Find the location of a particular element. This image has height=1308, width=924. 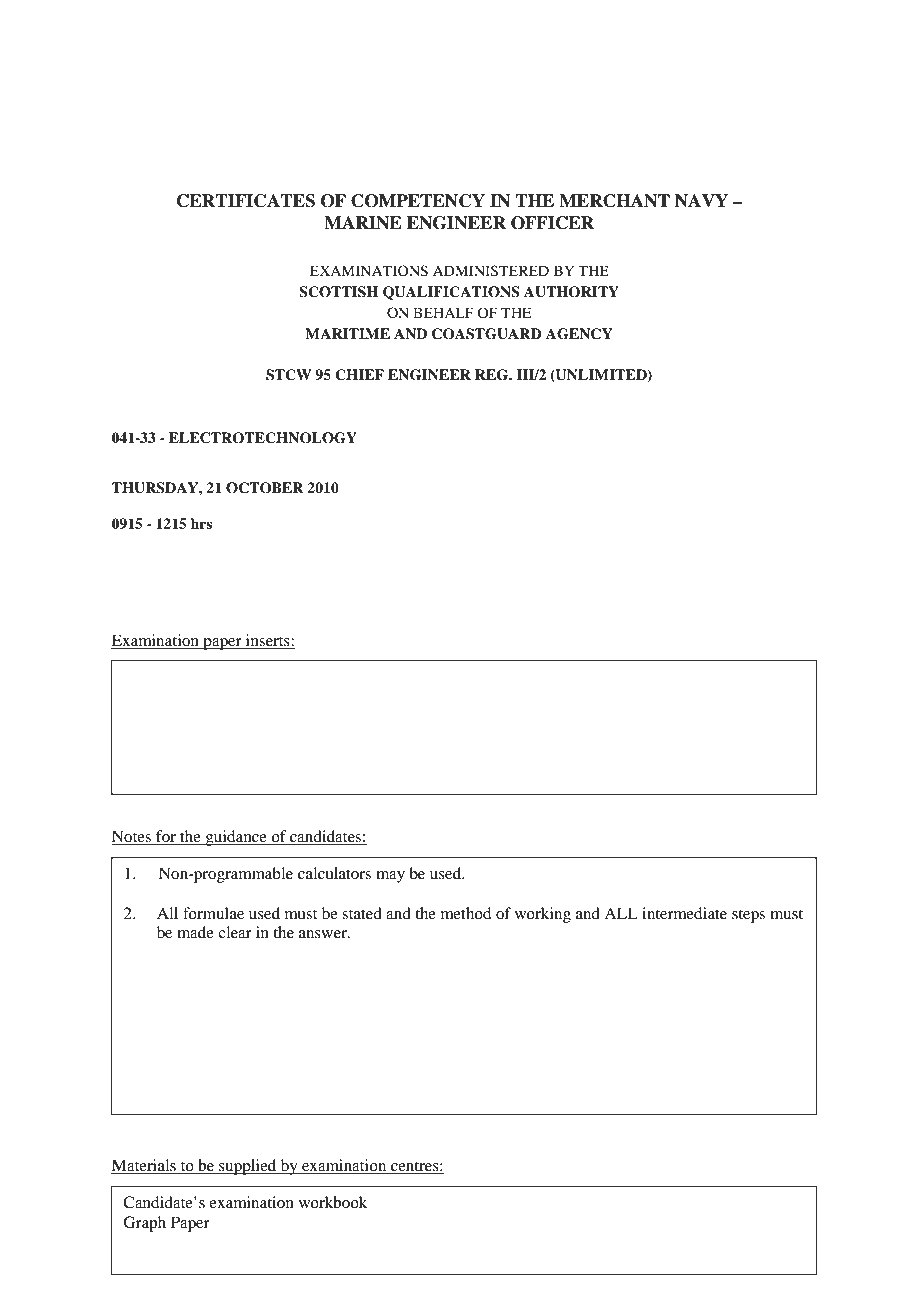

formulae is located at coordinates (213, 913).
